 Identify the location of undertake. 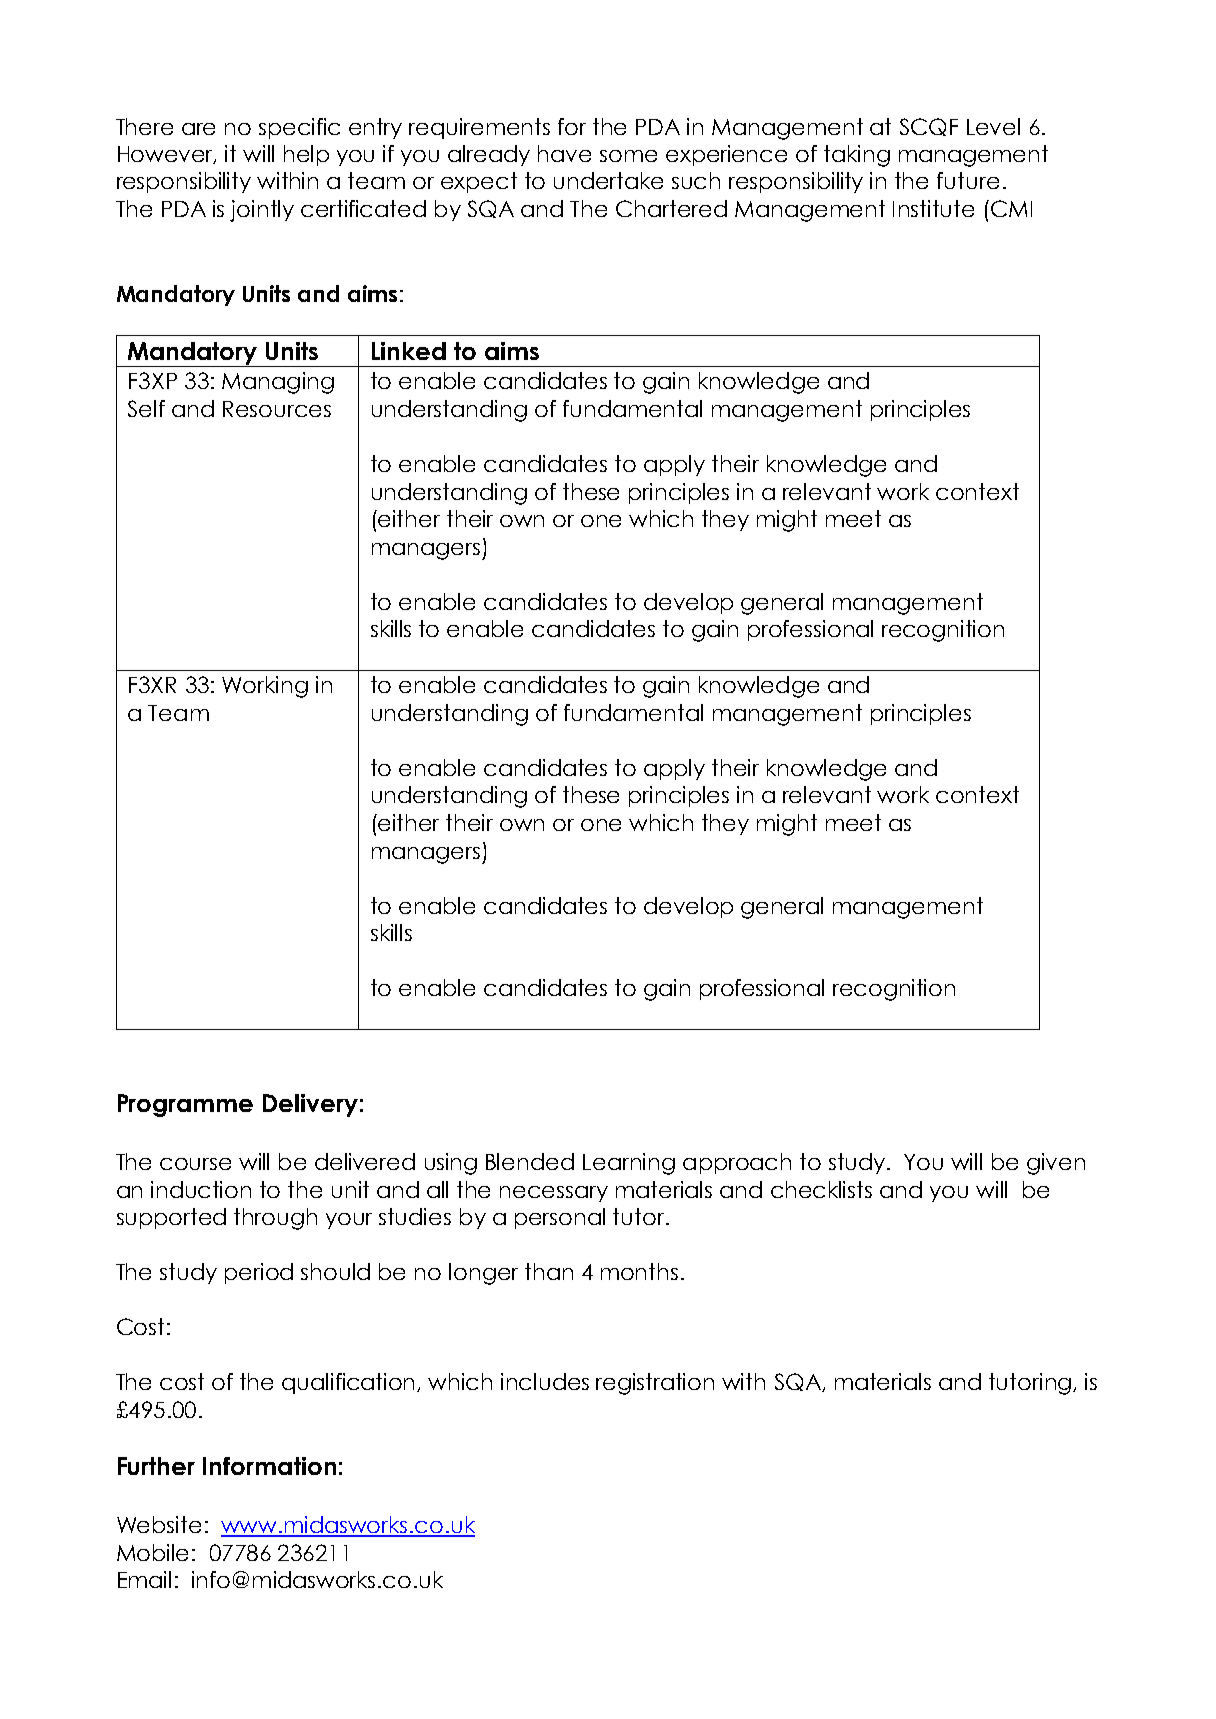
(608, 180).
